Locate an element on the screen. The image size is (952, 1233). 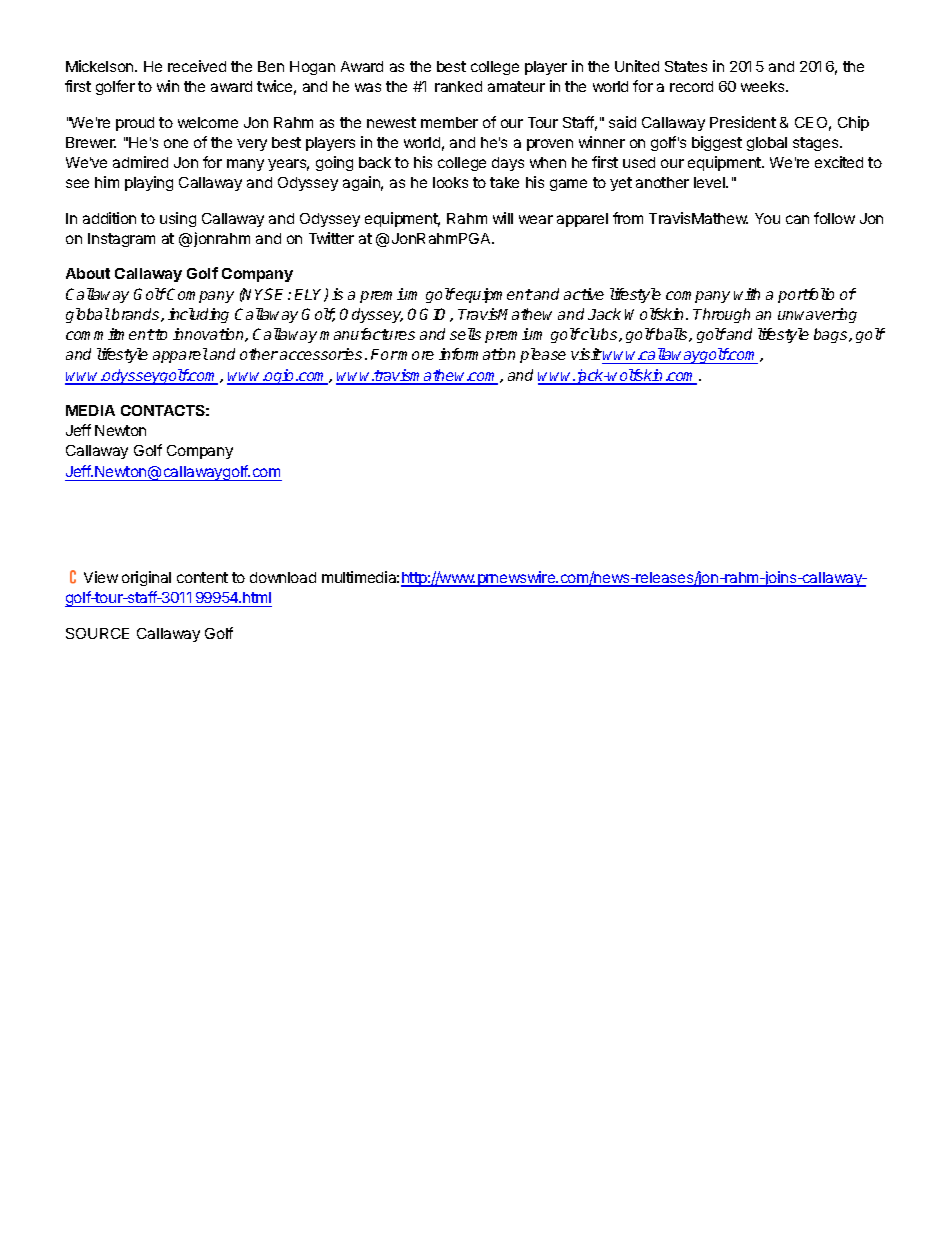
content is located at coordinates (202, 577).
